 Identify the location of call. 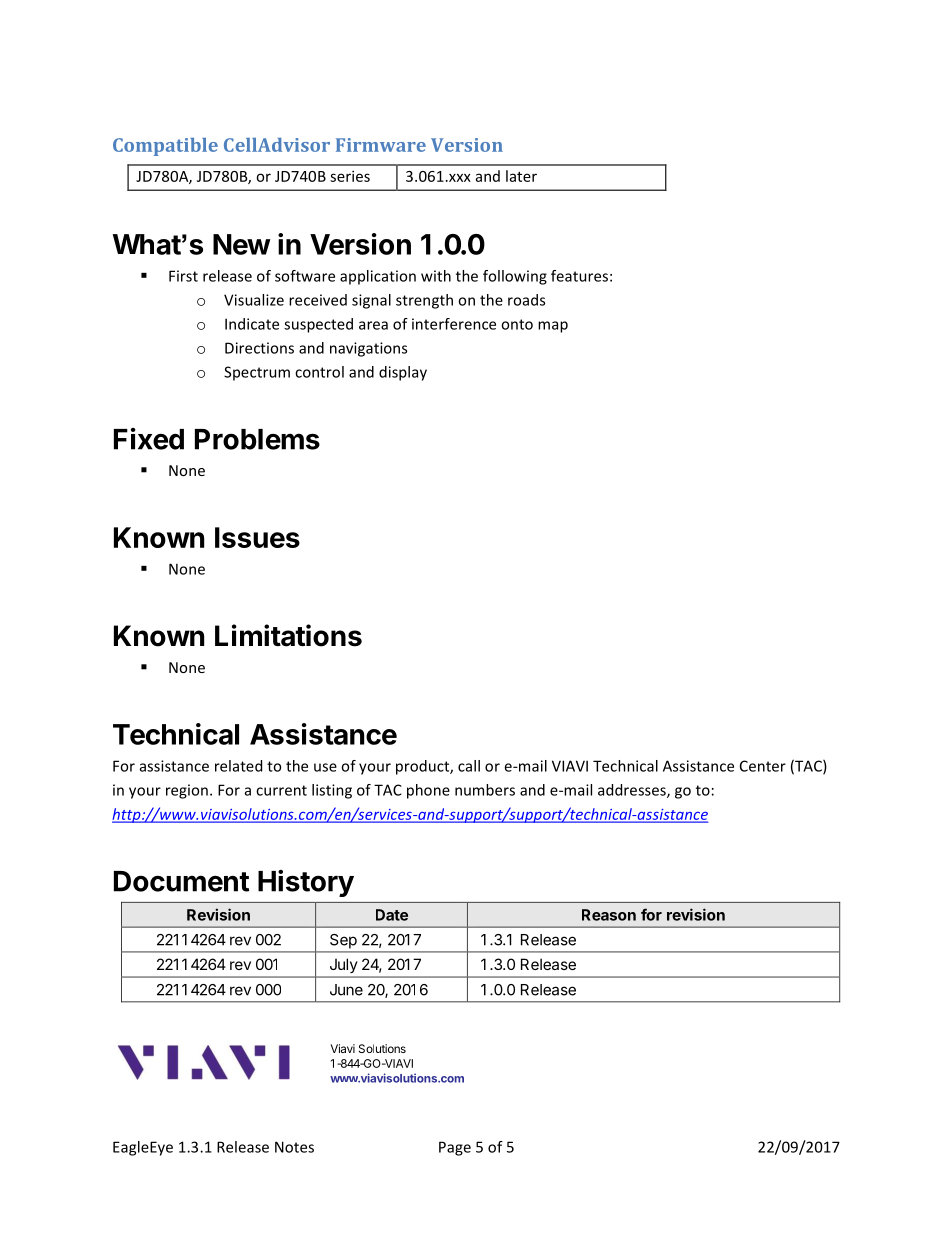
(469, 766).
